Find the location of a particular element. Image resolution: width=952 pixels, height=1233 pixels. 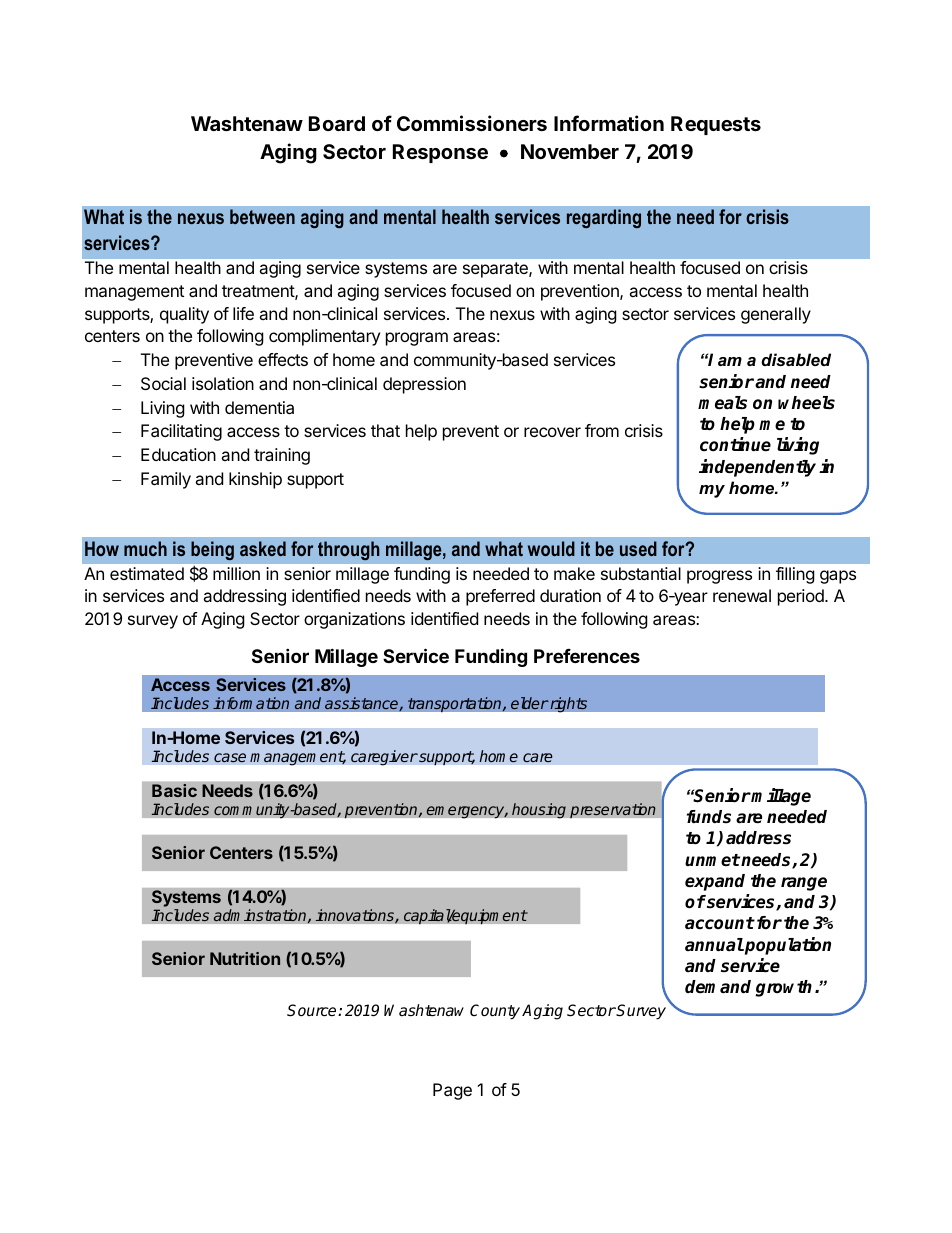

renewal is located at coordinates (742, 595).
